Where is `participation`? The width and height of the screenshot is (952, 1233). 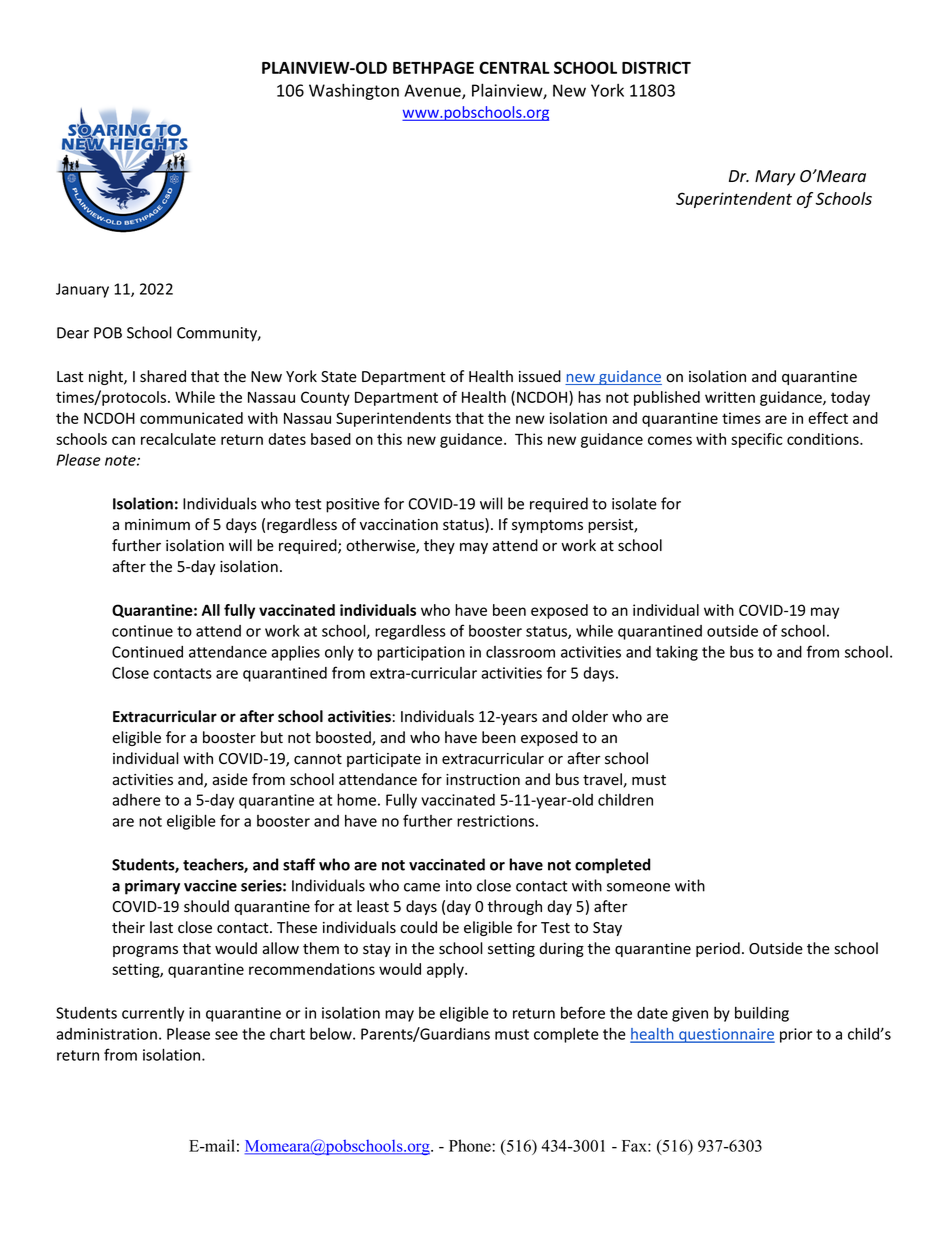 participation is located at coordinates (421, 653).
